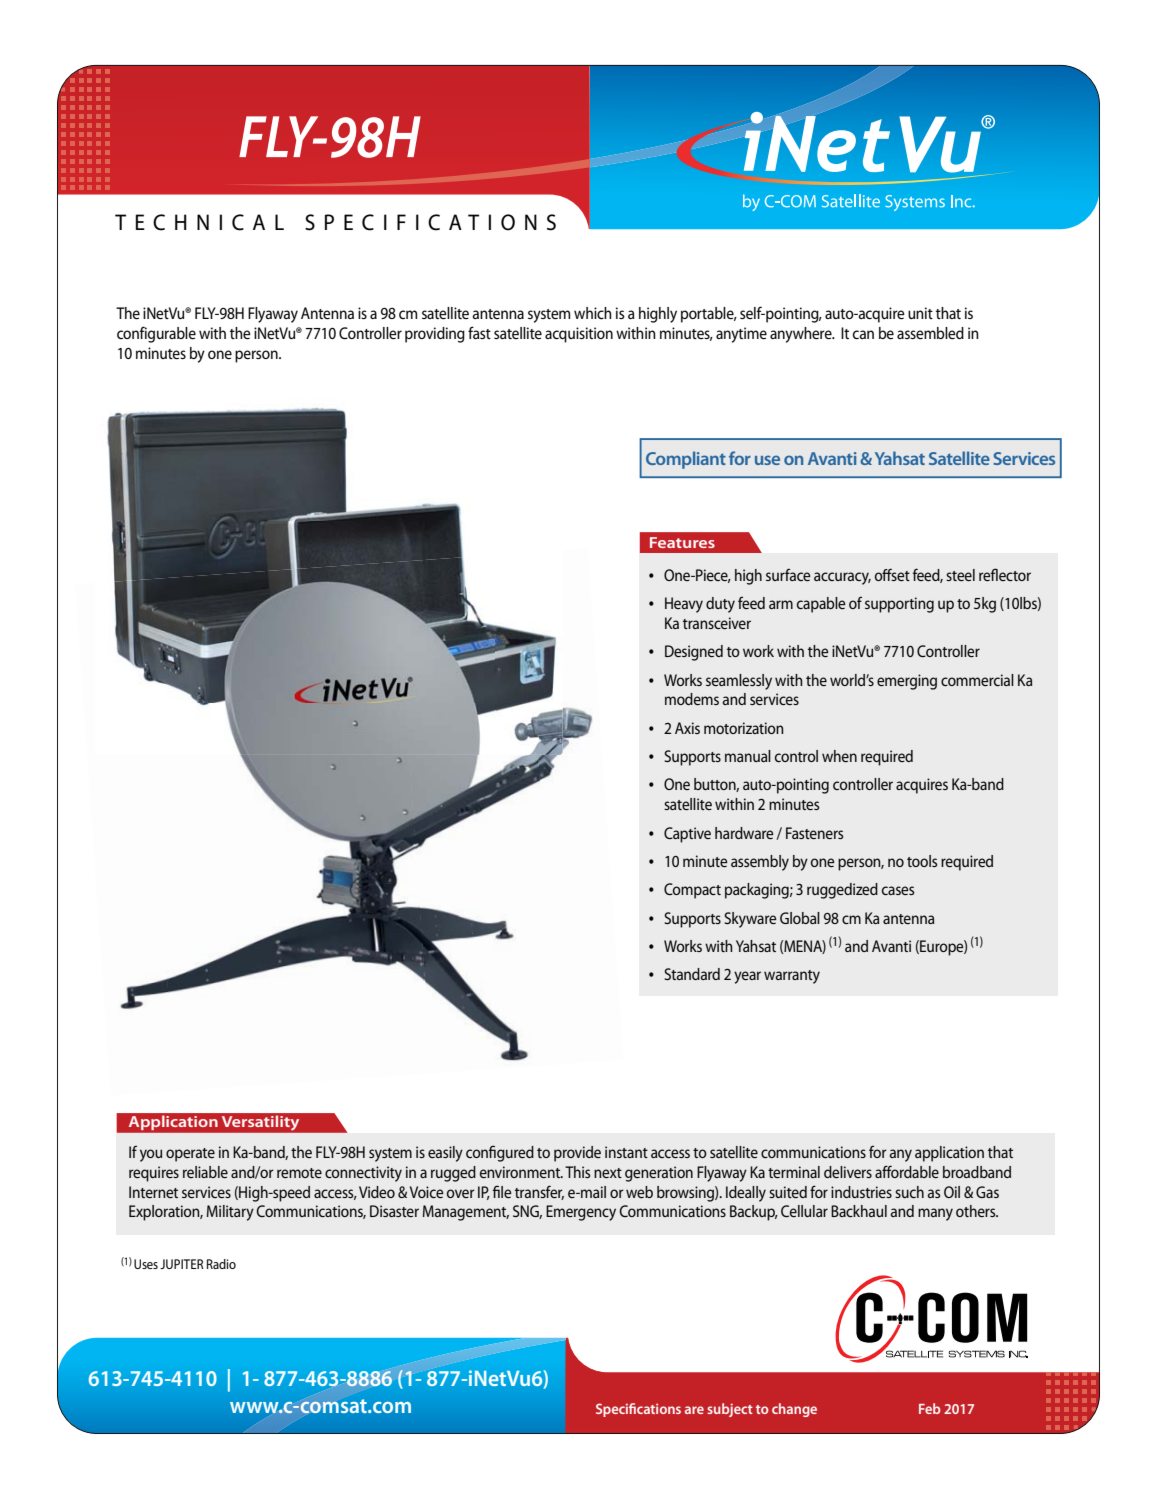 This screenshot has height=1497, width=1157. What do you see at coordinates (687, 728) in the screenshot?
I see `Axis` at bounding box center [687, 728].
